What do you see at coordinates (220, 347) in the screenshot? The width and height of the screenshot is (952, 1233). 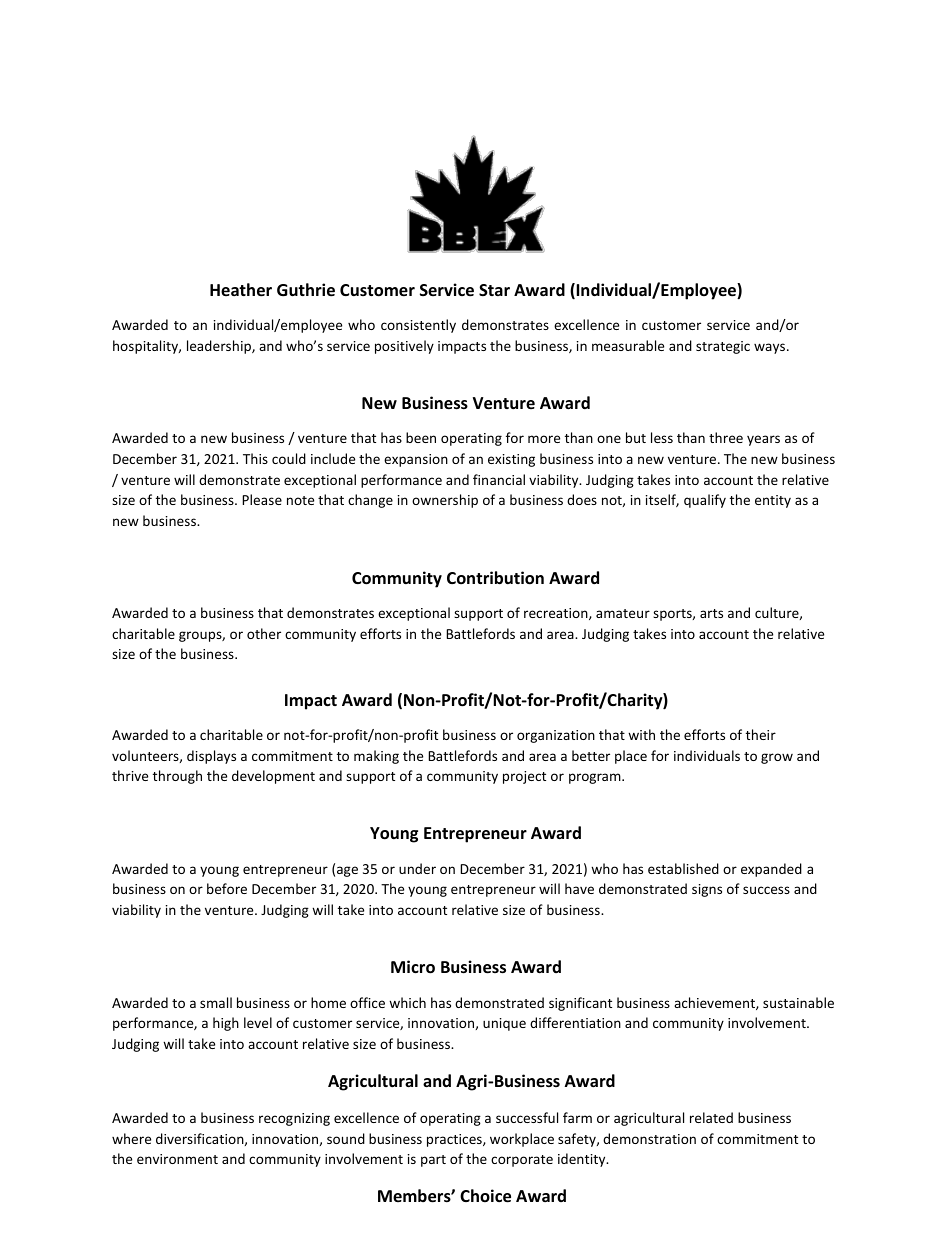 I see `leadership` at bounding box center [220, 347].
